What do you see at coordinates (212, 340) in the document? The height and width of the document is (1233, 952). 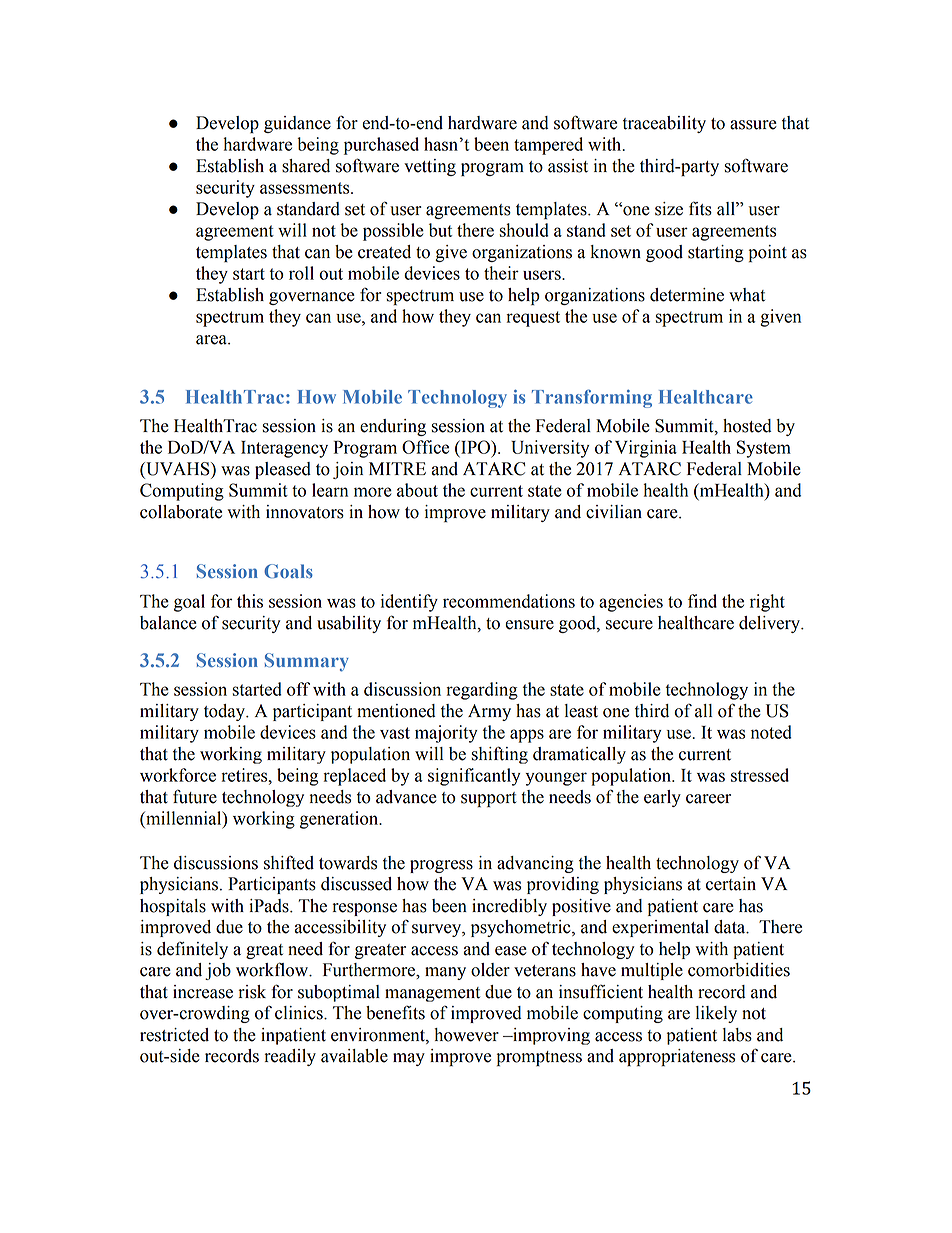 I see `area` at bounding box center [212, 340].
